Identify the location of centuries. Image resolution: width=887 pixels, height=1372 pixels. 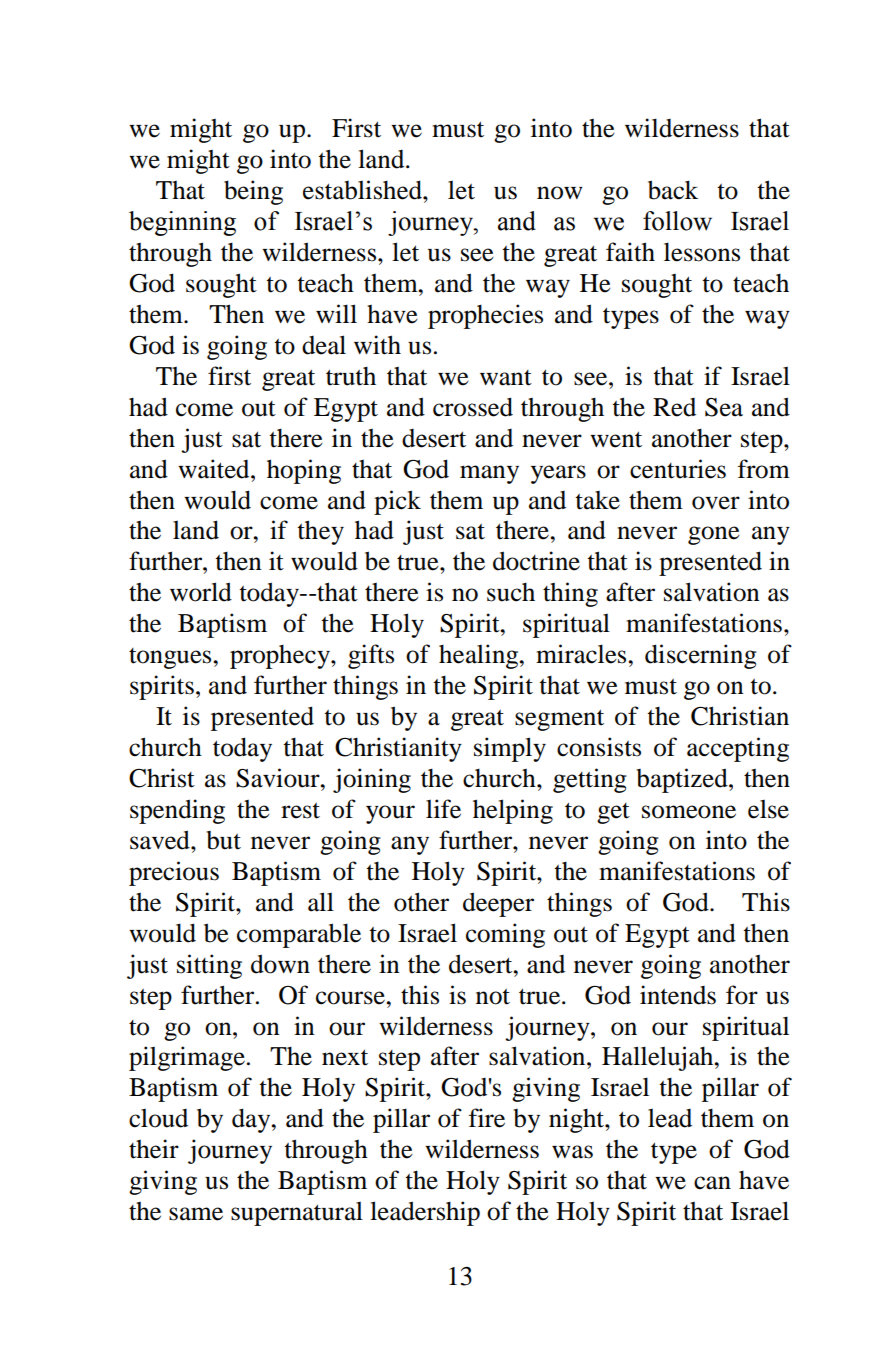
(678, 469).
